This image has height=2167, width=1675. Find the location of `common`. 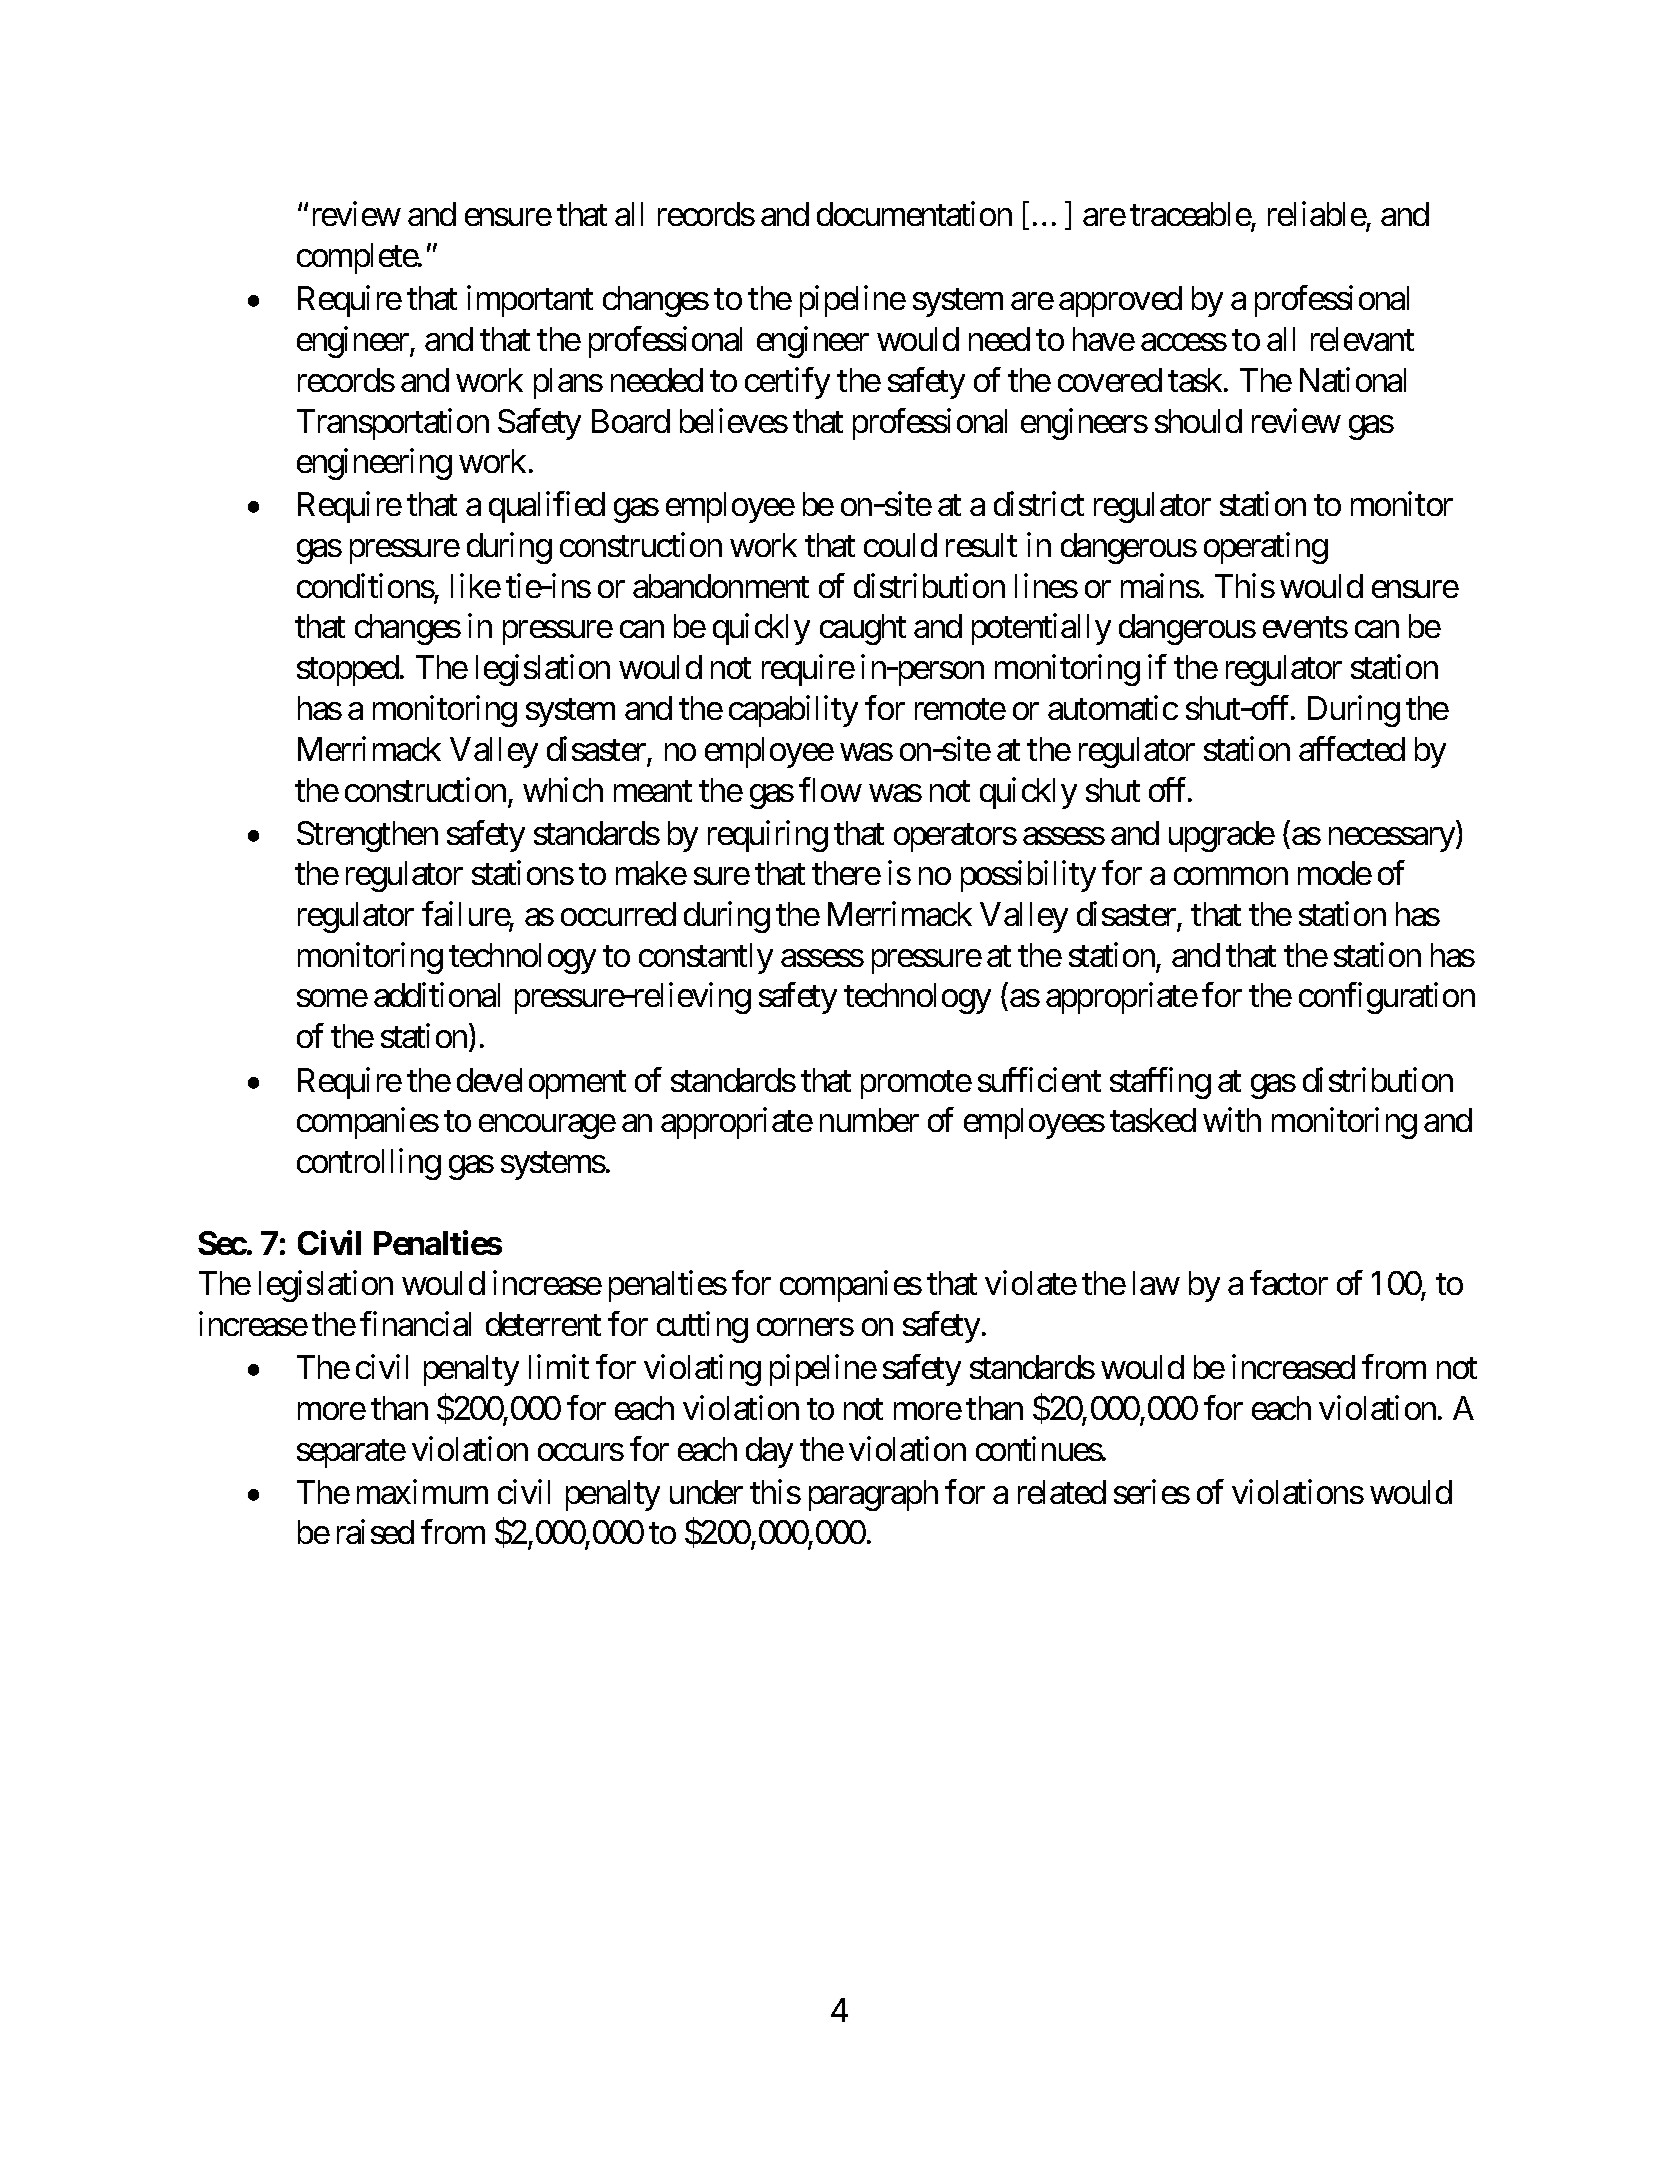

common is located at coordinates (1231, 876).
